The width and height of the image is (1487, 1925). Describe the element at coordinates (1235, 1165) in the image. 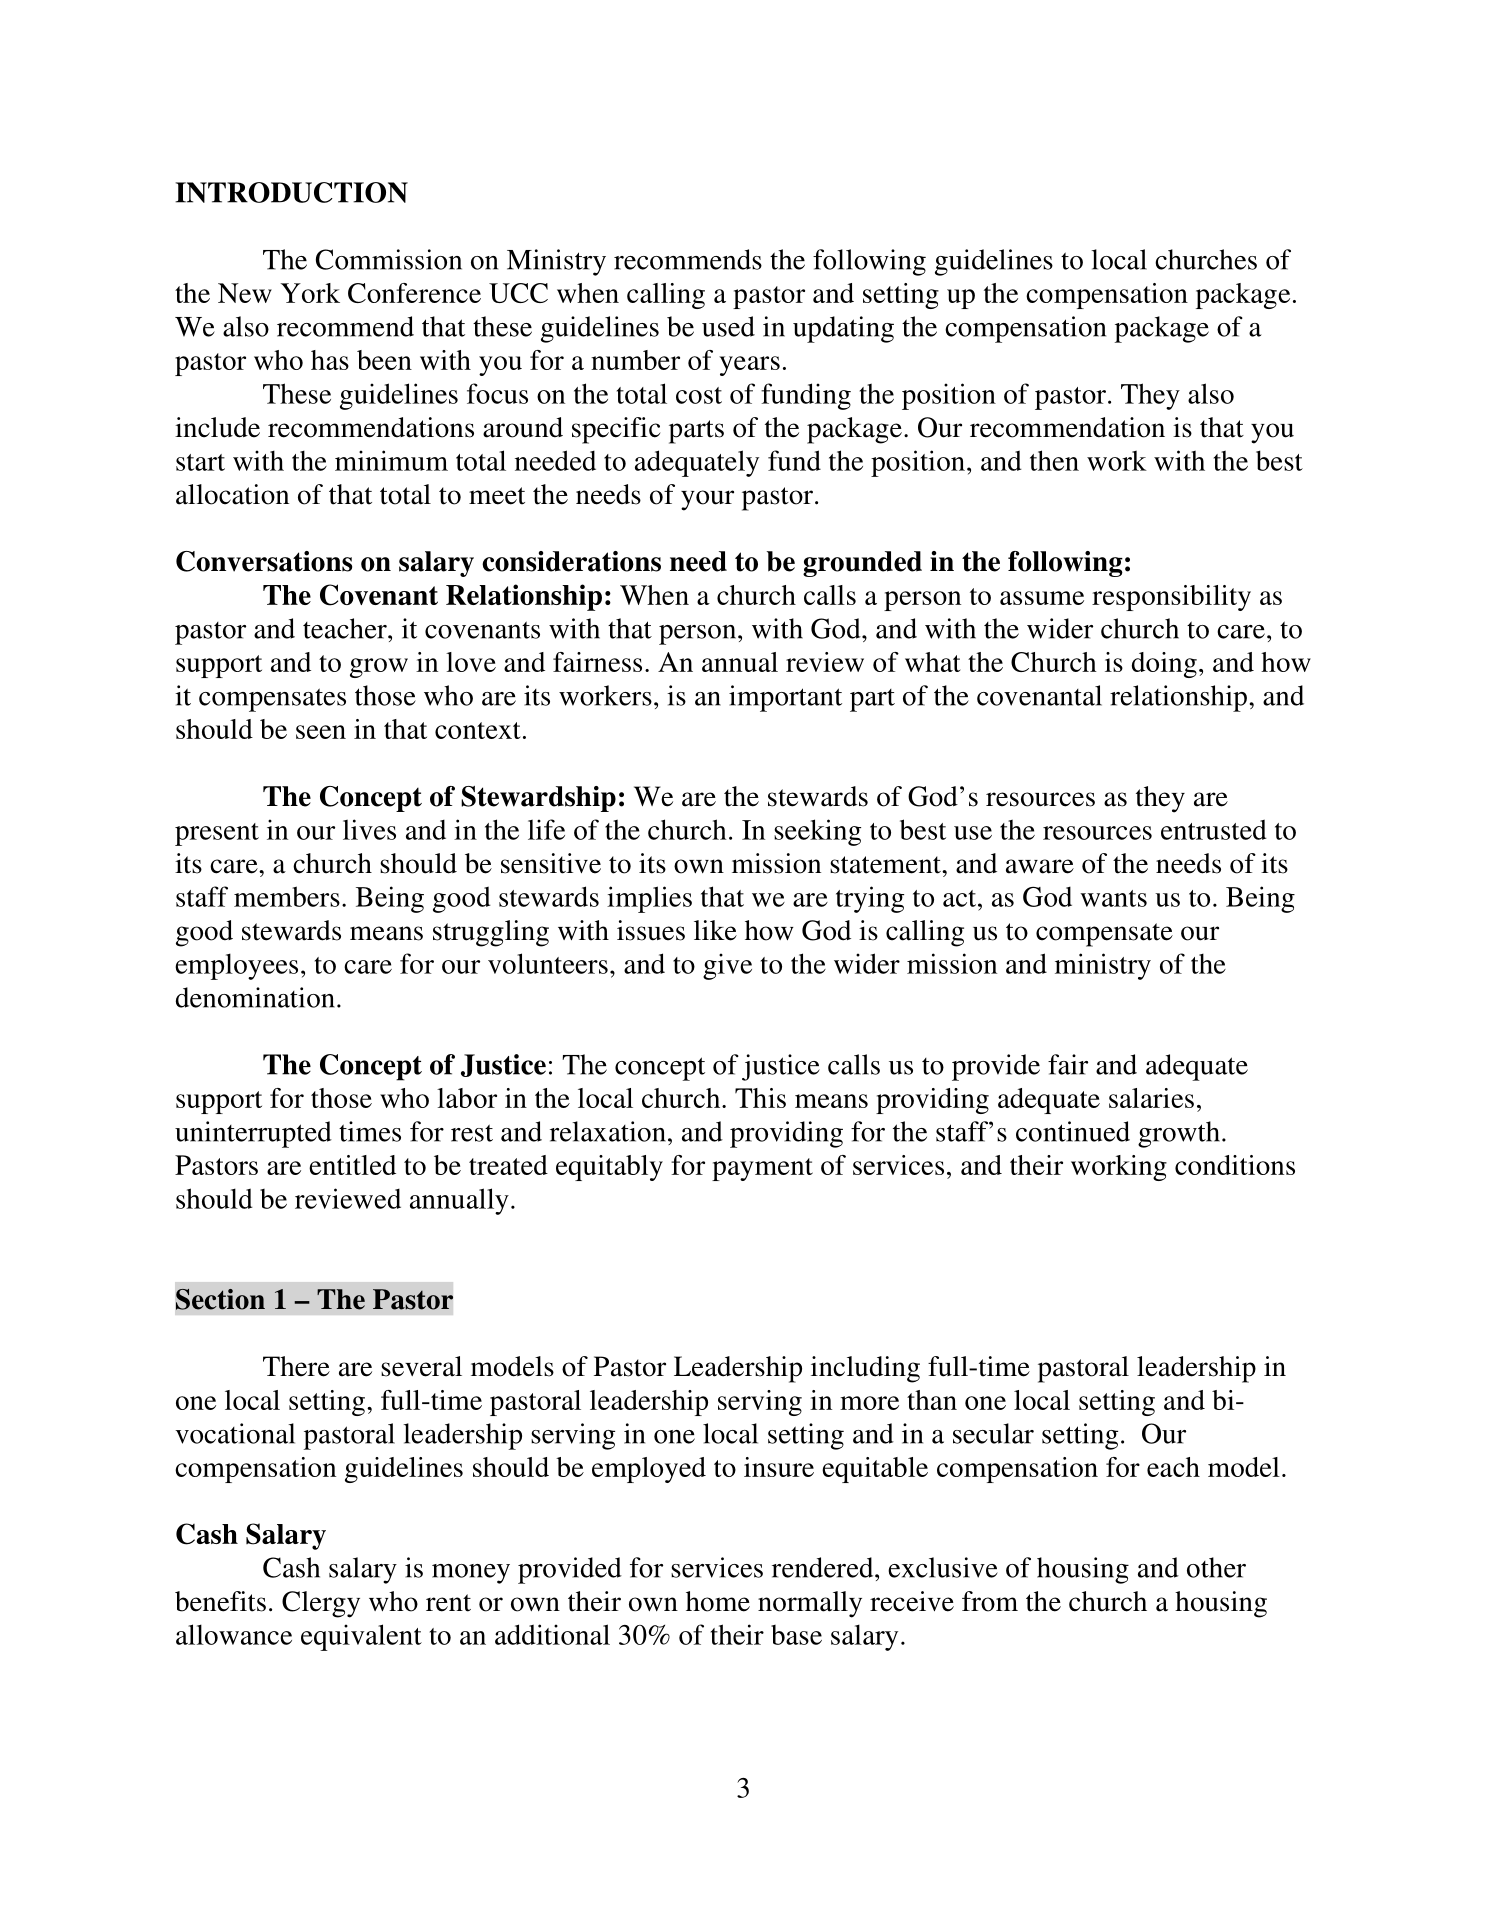

I see `conditions` at that location.
